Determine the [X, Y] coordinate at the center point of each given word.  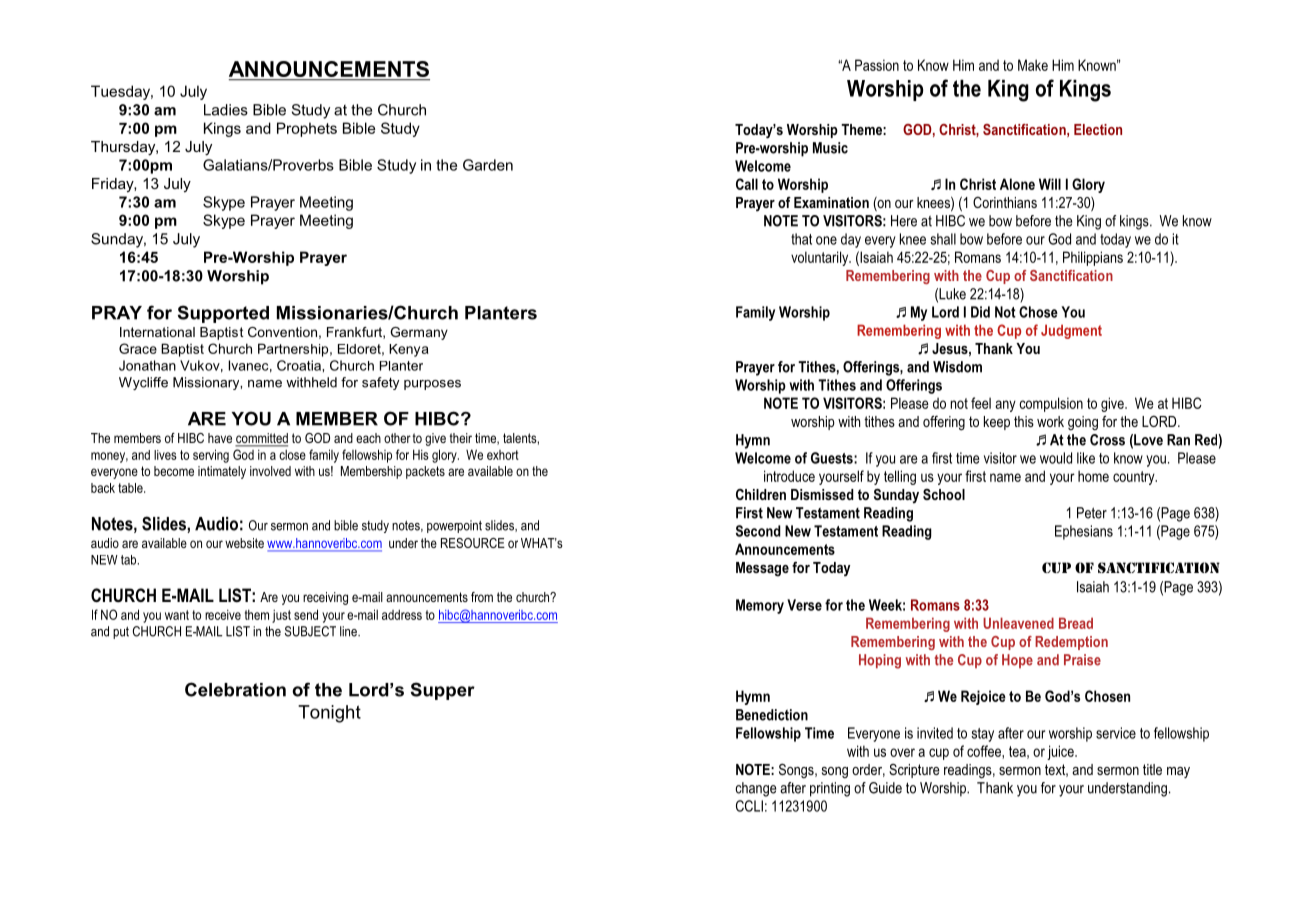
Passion [877, 65]
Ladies [226, 110]
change [755, 789]
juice [1061, 752]
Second [758, 531]
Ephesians [1084, 532]
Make [1033, 65]
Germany [419, 333]
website [244, 543]
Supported [223, 314]
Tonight [329, 714]
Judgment [1071, 331]
